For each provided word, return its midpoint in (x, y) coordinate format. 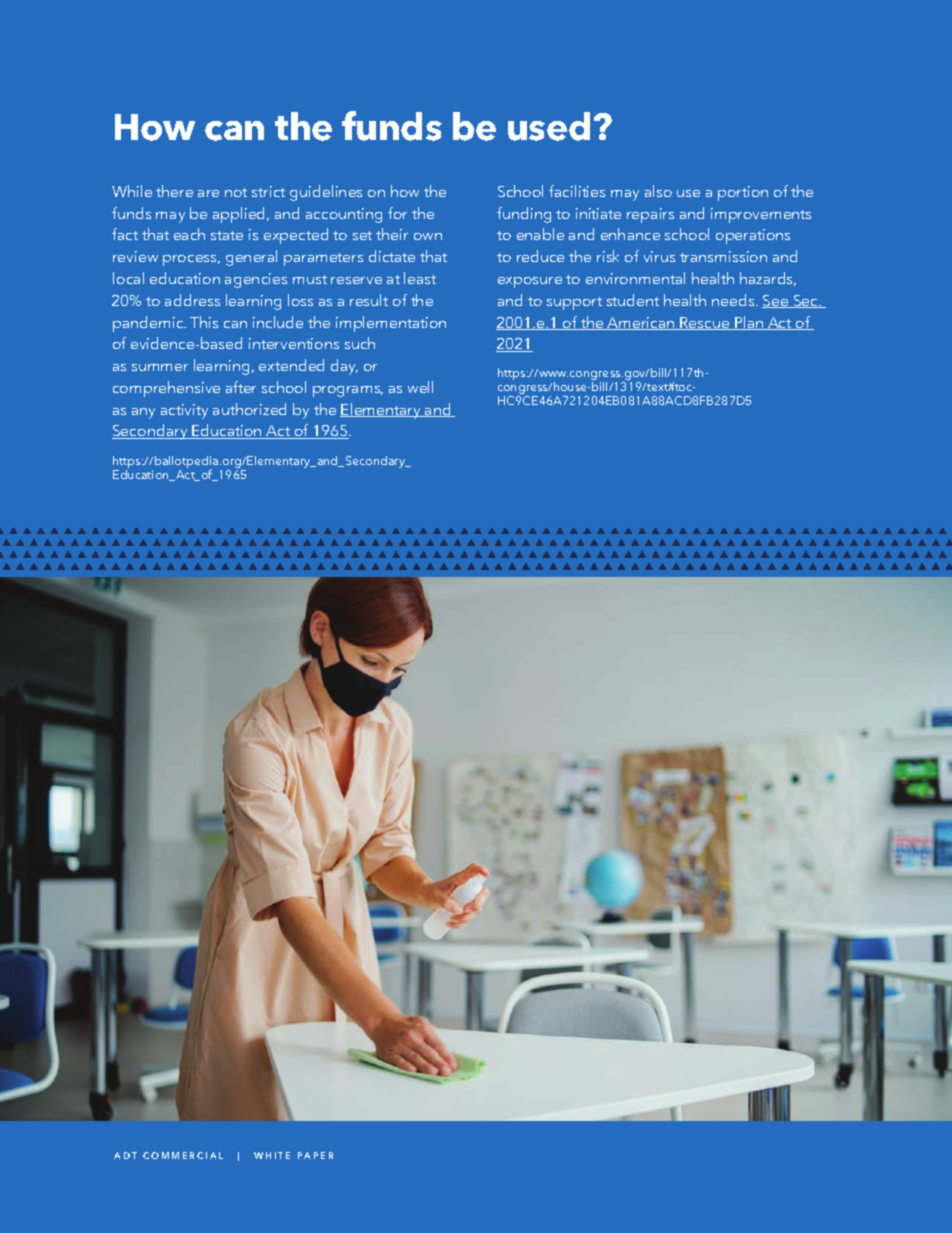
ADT (125, 1155)
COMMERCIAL (183, 1155)
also (658, 191)
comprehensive (166, 389)
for (397, 213)
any (143, 413)
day (344, 367)
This (204, 322)
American (641, 323)
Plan (749, 323)
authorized (249, 409)
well (420, 387)
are (208, 193)
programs (348, 391)
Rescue (705, 323)
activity (184, 411)
